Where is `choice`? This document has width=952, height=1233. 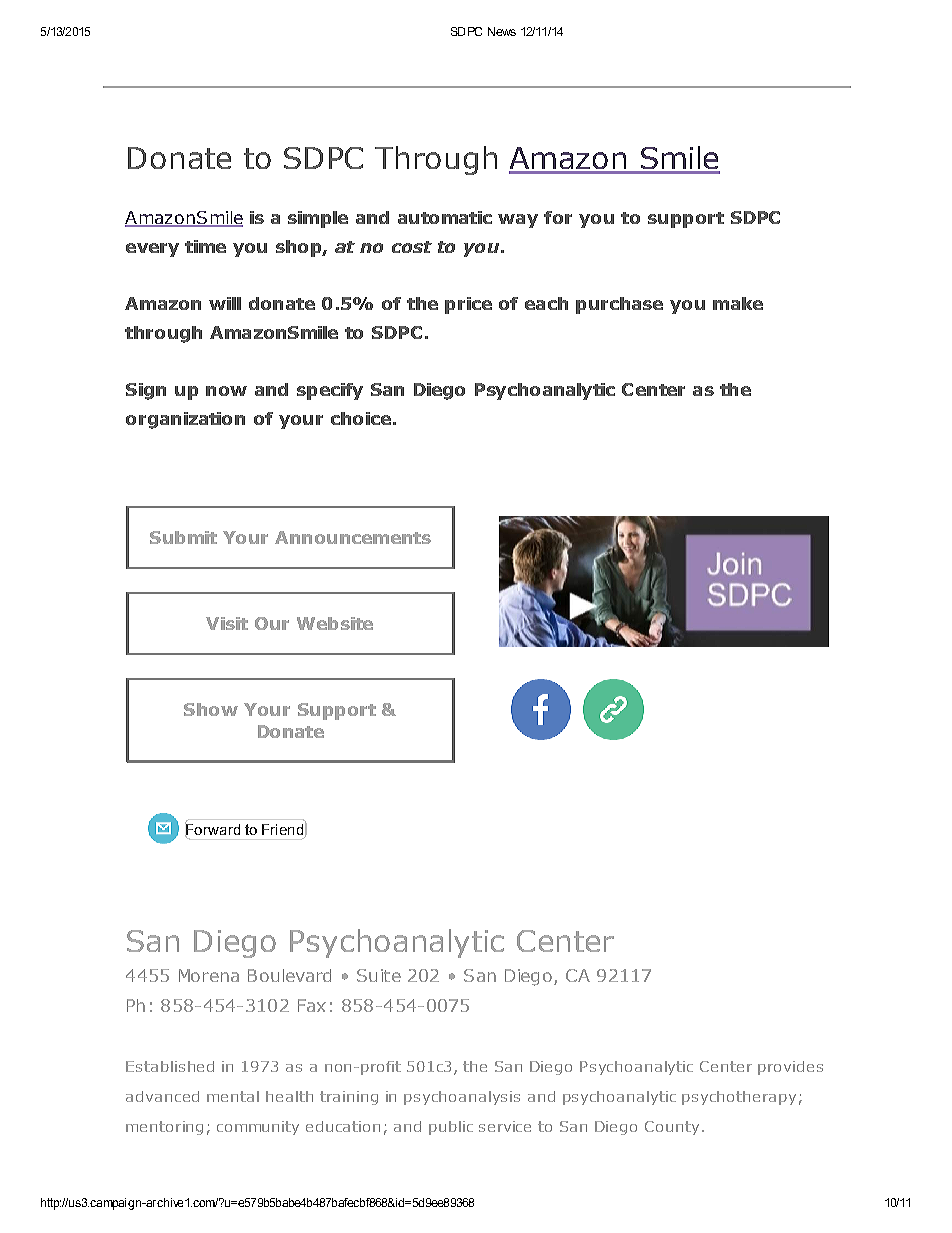
choice is located at coordinates (361, 418).
